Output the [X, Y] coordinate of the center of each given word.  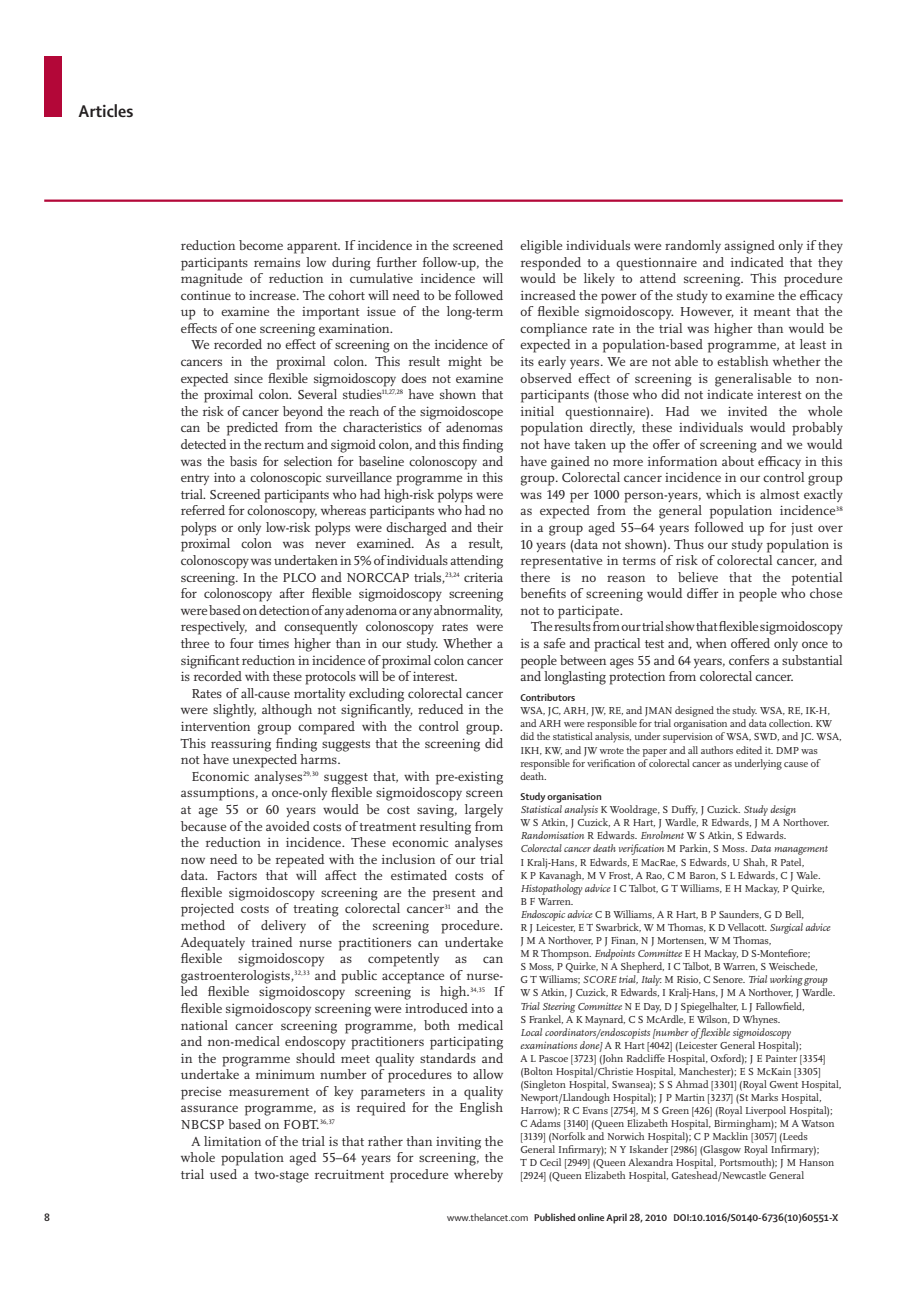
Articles [105, 110]
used [223, 1174]
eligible [541, 247]
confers [749, 660]
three [195, 643]
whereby [478, 1175]
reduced [441, 709]
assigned [749, 247]
